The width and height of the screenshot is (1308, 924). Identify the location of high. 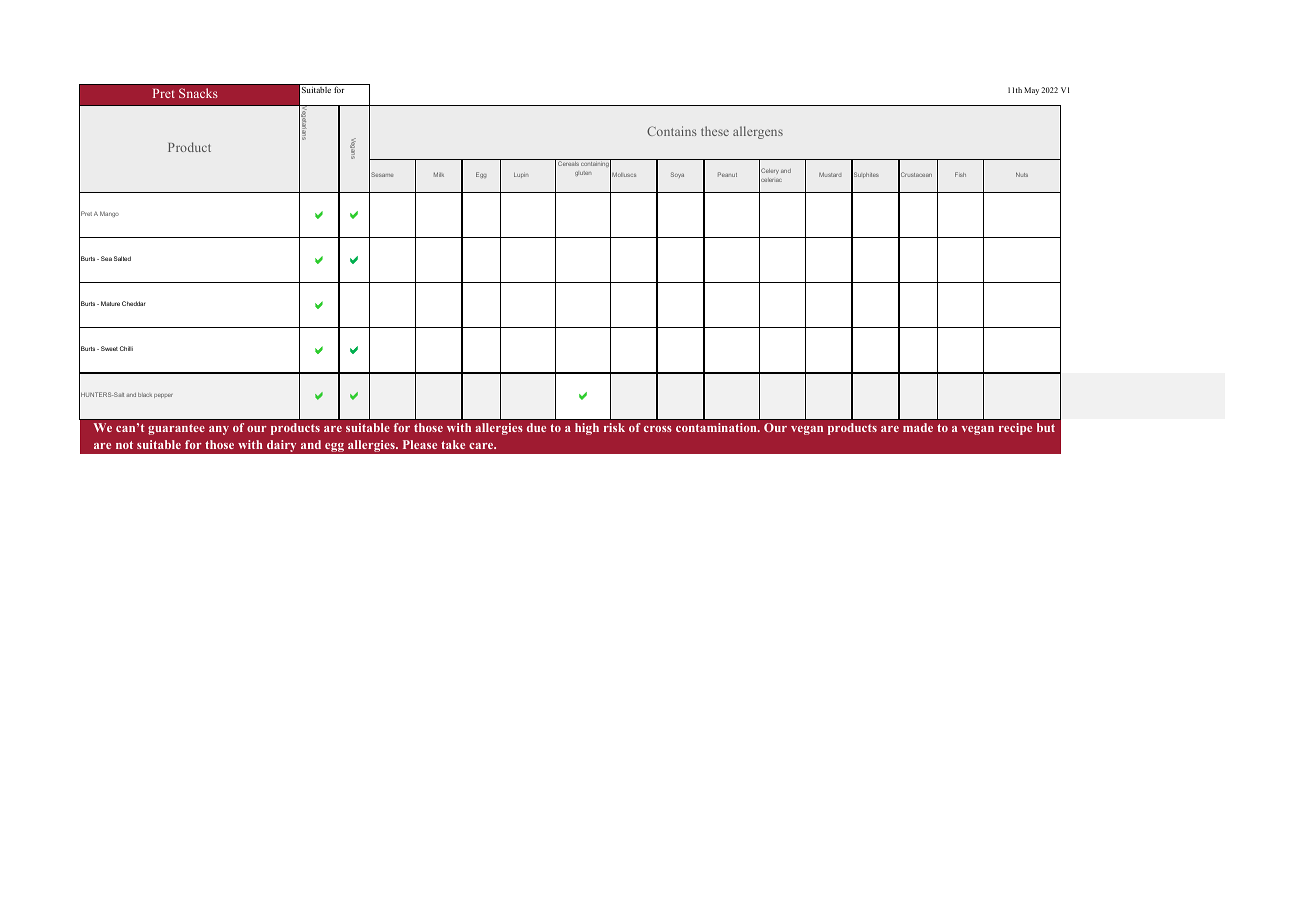
(587, 429).
